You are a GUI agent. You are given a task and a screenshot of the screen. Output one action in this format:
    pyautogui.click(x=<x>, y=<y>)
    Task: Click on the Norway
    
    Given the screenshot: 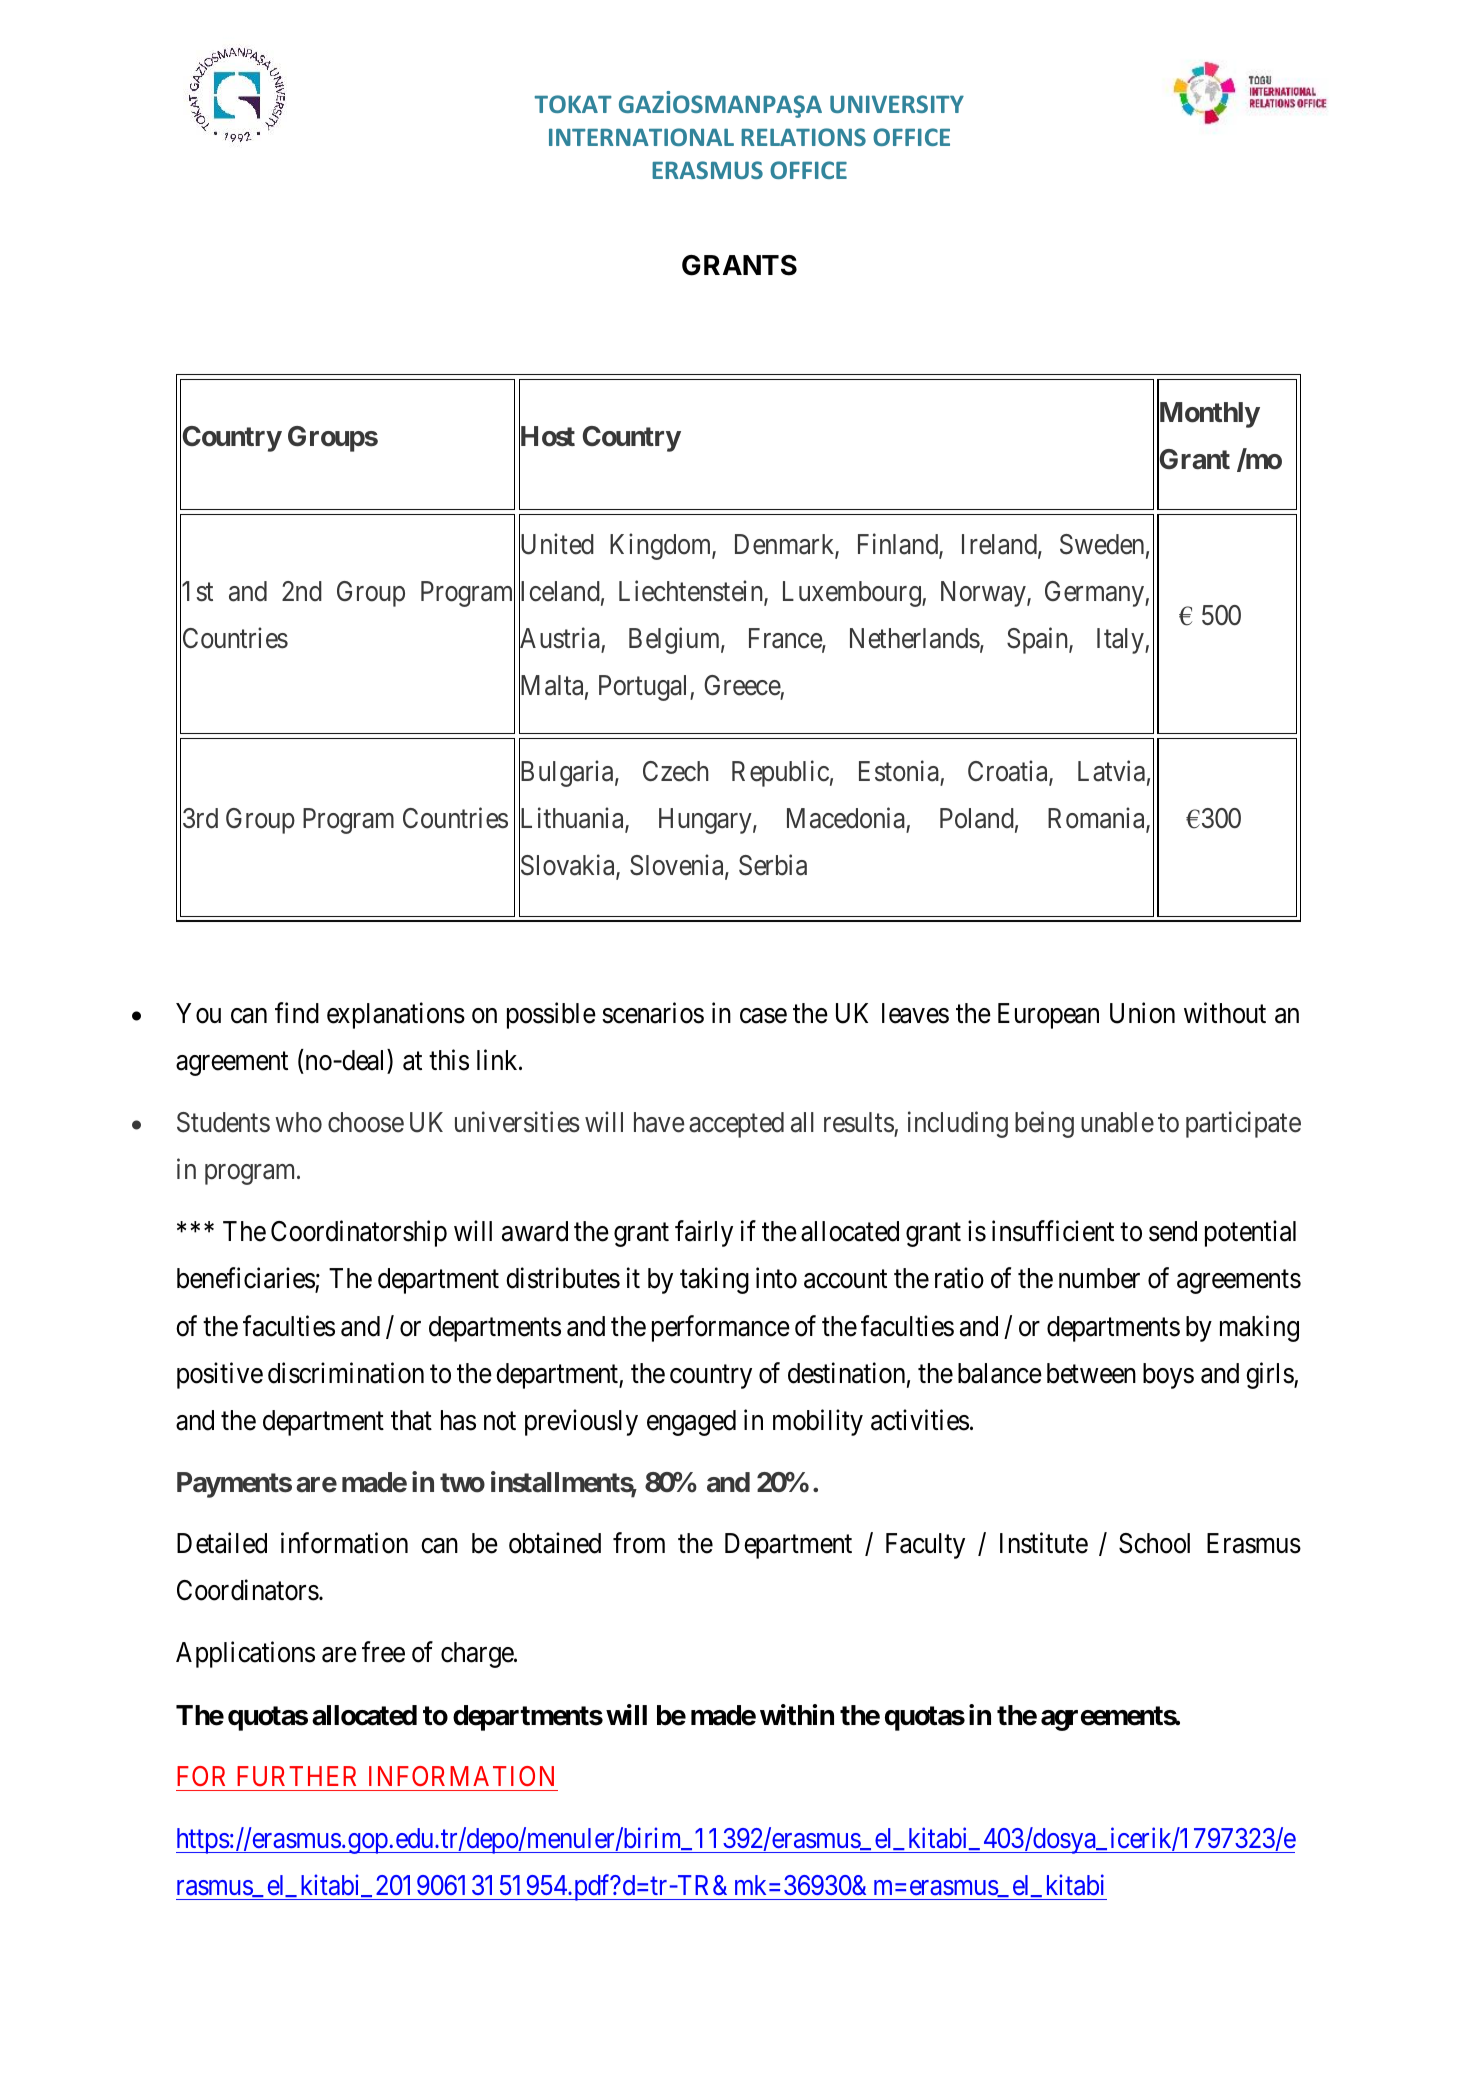 What is the action you would take?
    pyautogui.click(x=984, y=594)
